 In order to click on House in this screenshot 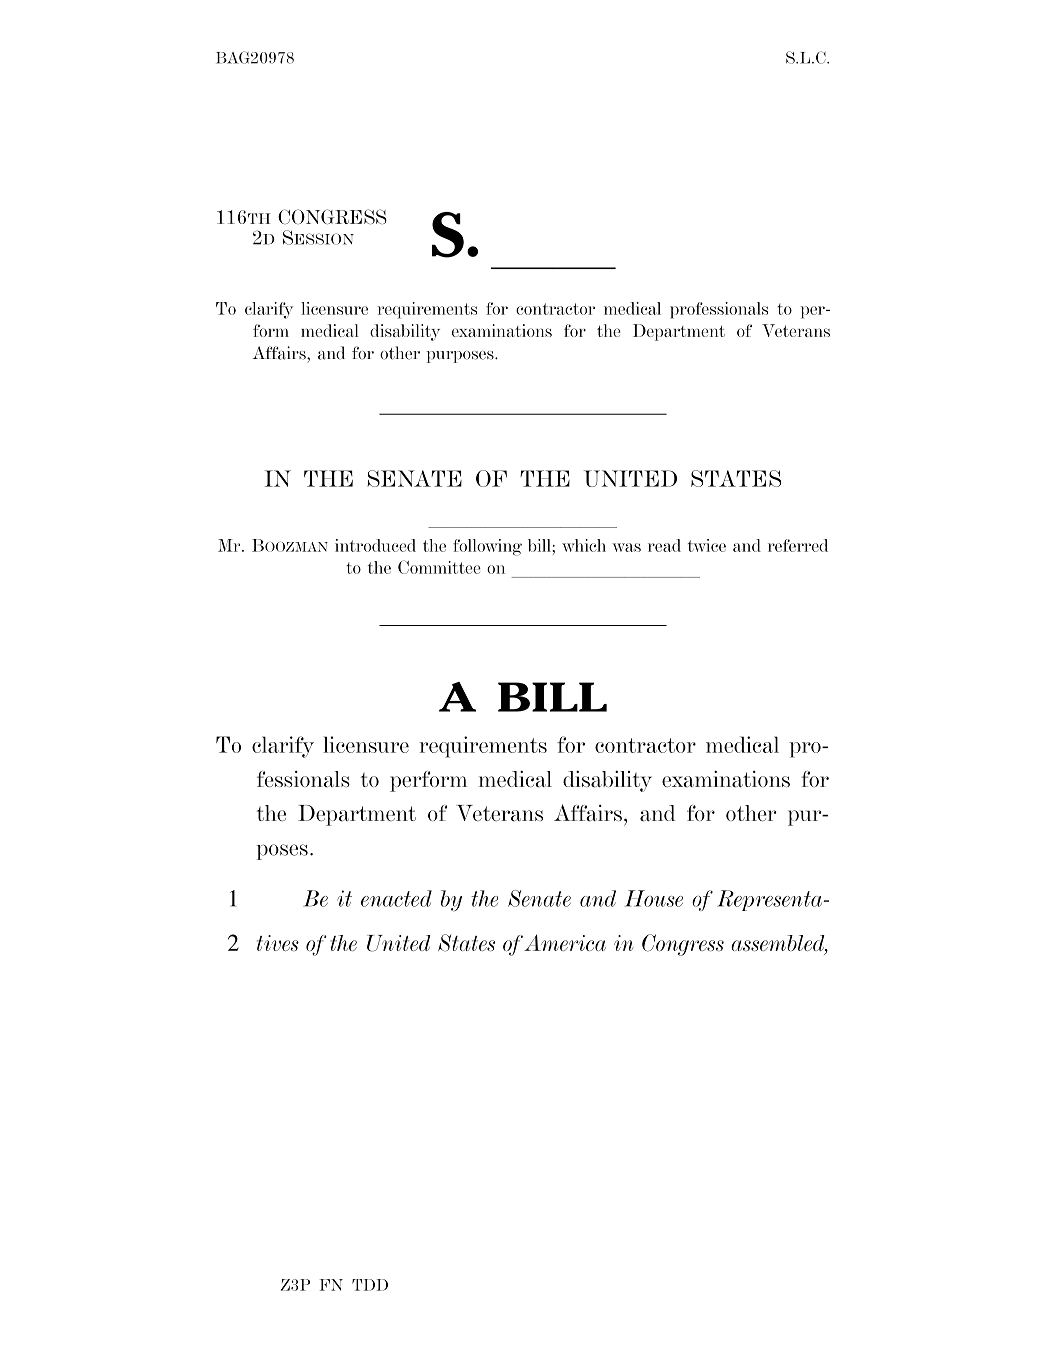, I will do `click(654, 898)`.
